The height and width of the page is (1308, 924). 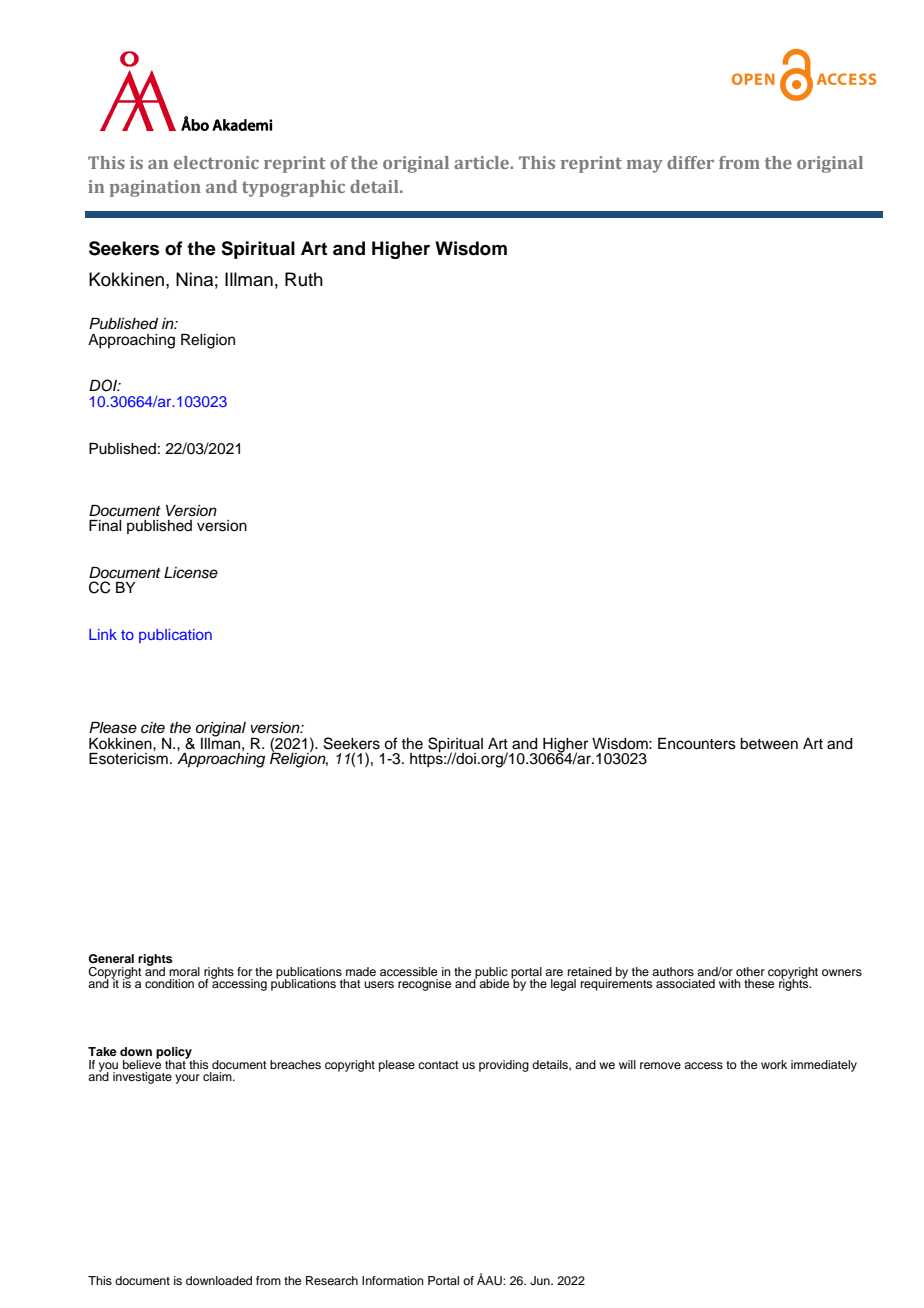 What do you see at coordinates (690, 162) in the page?
I see `differ` at bounding box center [690, 162].
